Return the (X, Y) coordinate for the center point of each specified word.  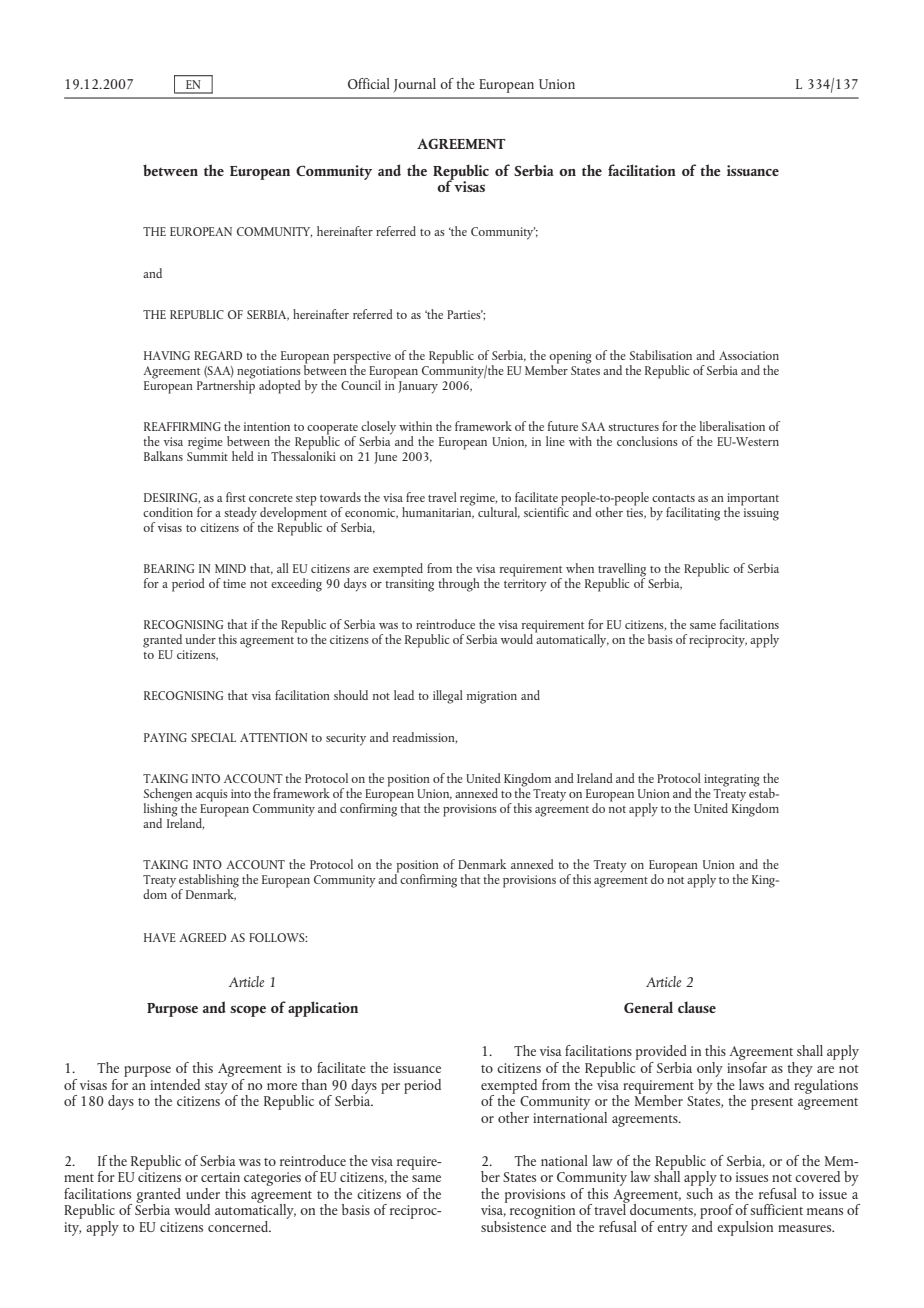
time (234, 583)
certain (220, 1177)
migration (492, 697)
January (418, 387)
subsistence (513, 1225)
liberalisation (732, 426)
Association (749, 355)
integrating (732, 780)
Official (369, 83)
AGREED (202, 937)
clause (697, 1007)
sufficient (776, 1209)
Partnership (226, 385)
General (648, 1007)
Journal (414, 85)
